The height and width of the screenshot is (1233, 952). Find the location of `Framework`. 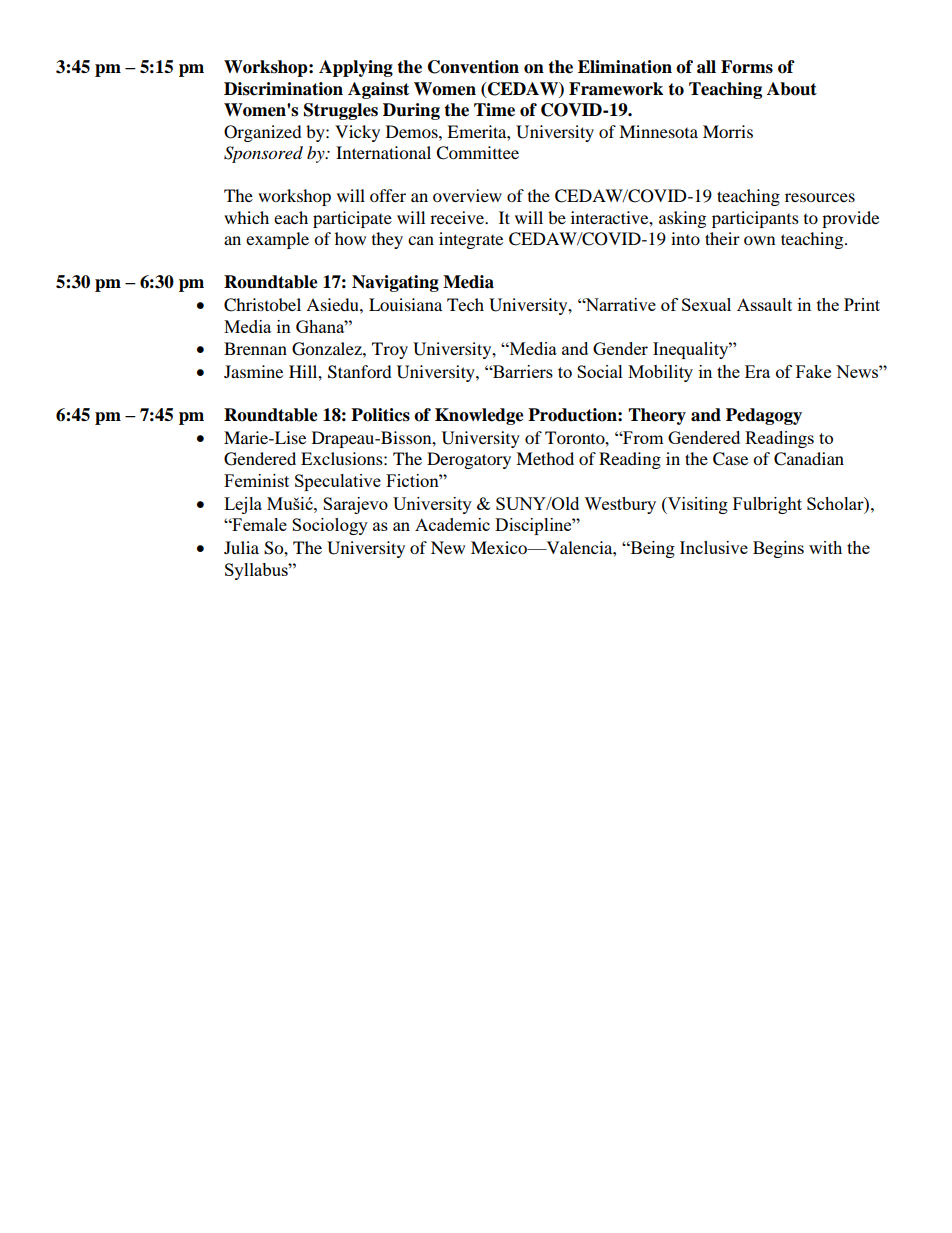

Framework is located at coordinates (616, 89).
